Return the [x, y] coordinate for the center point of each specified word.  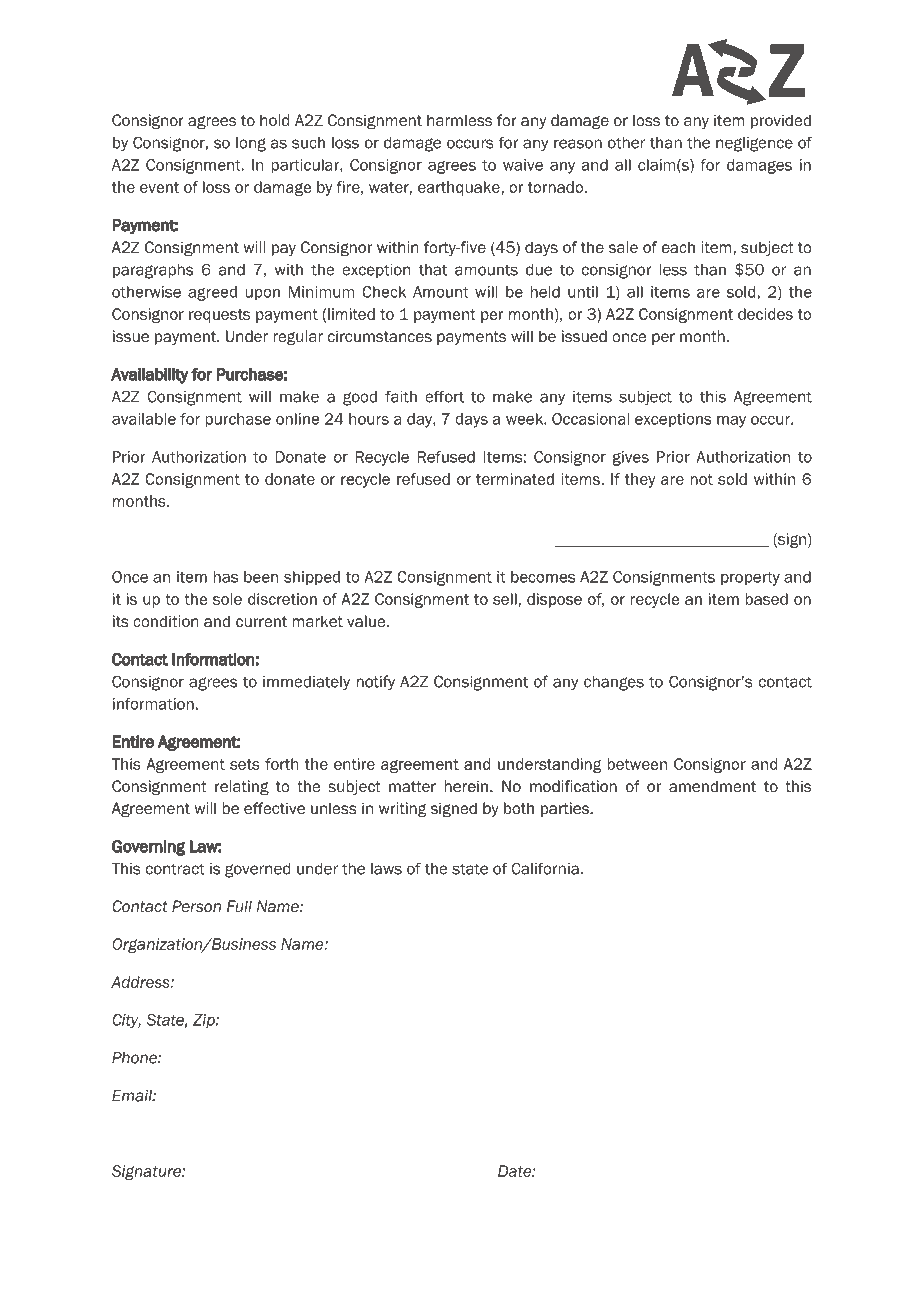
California [545, 868]
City [126, 1021]
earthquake [460, 188]
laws [386, 869]
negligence [754, 144]
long [251, 144]
